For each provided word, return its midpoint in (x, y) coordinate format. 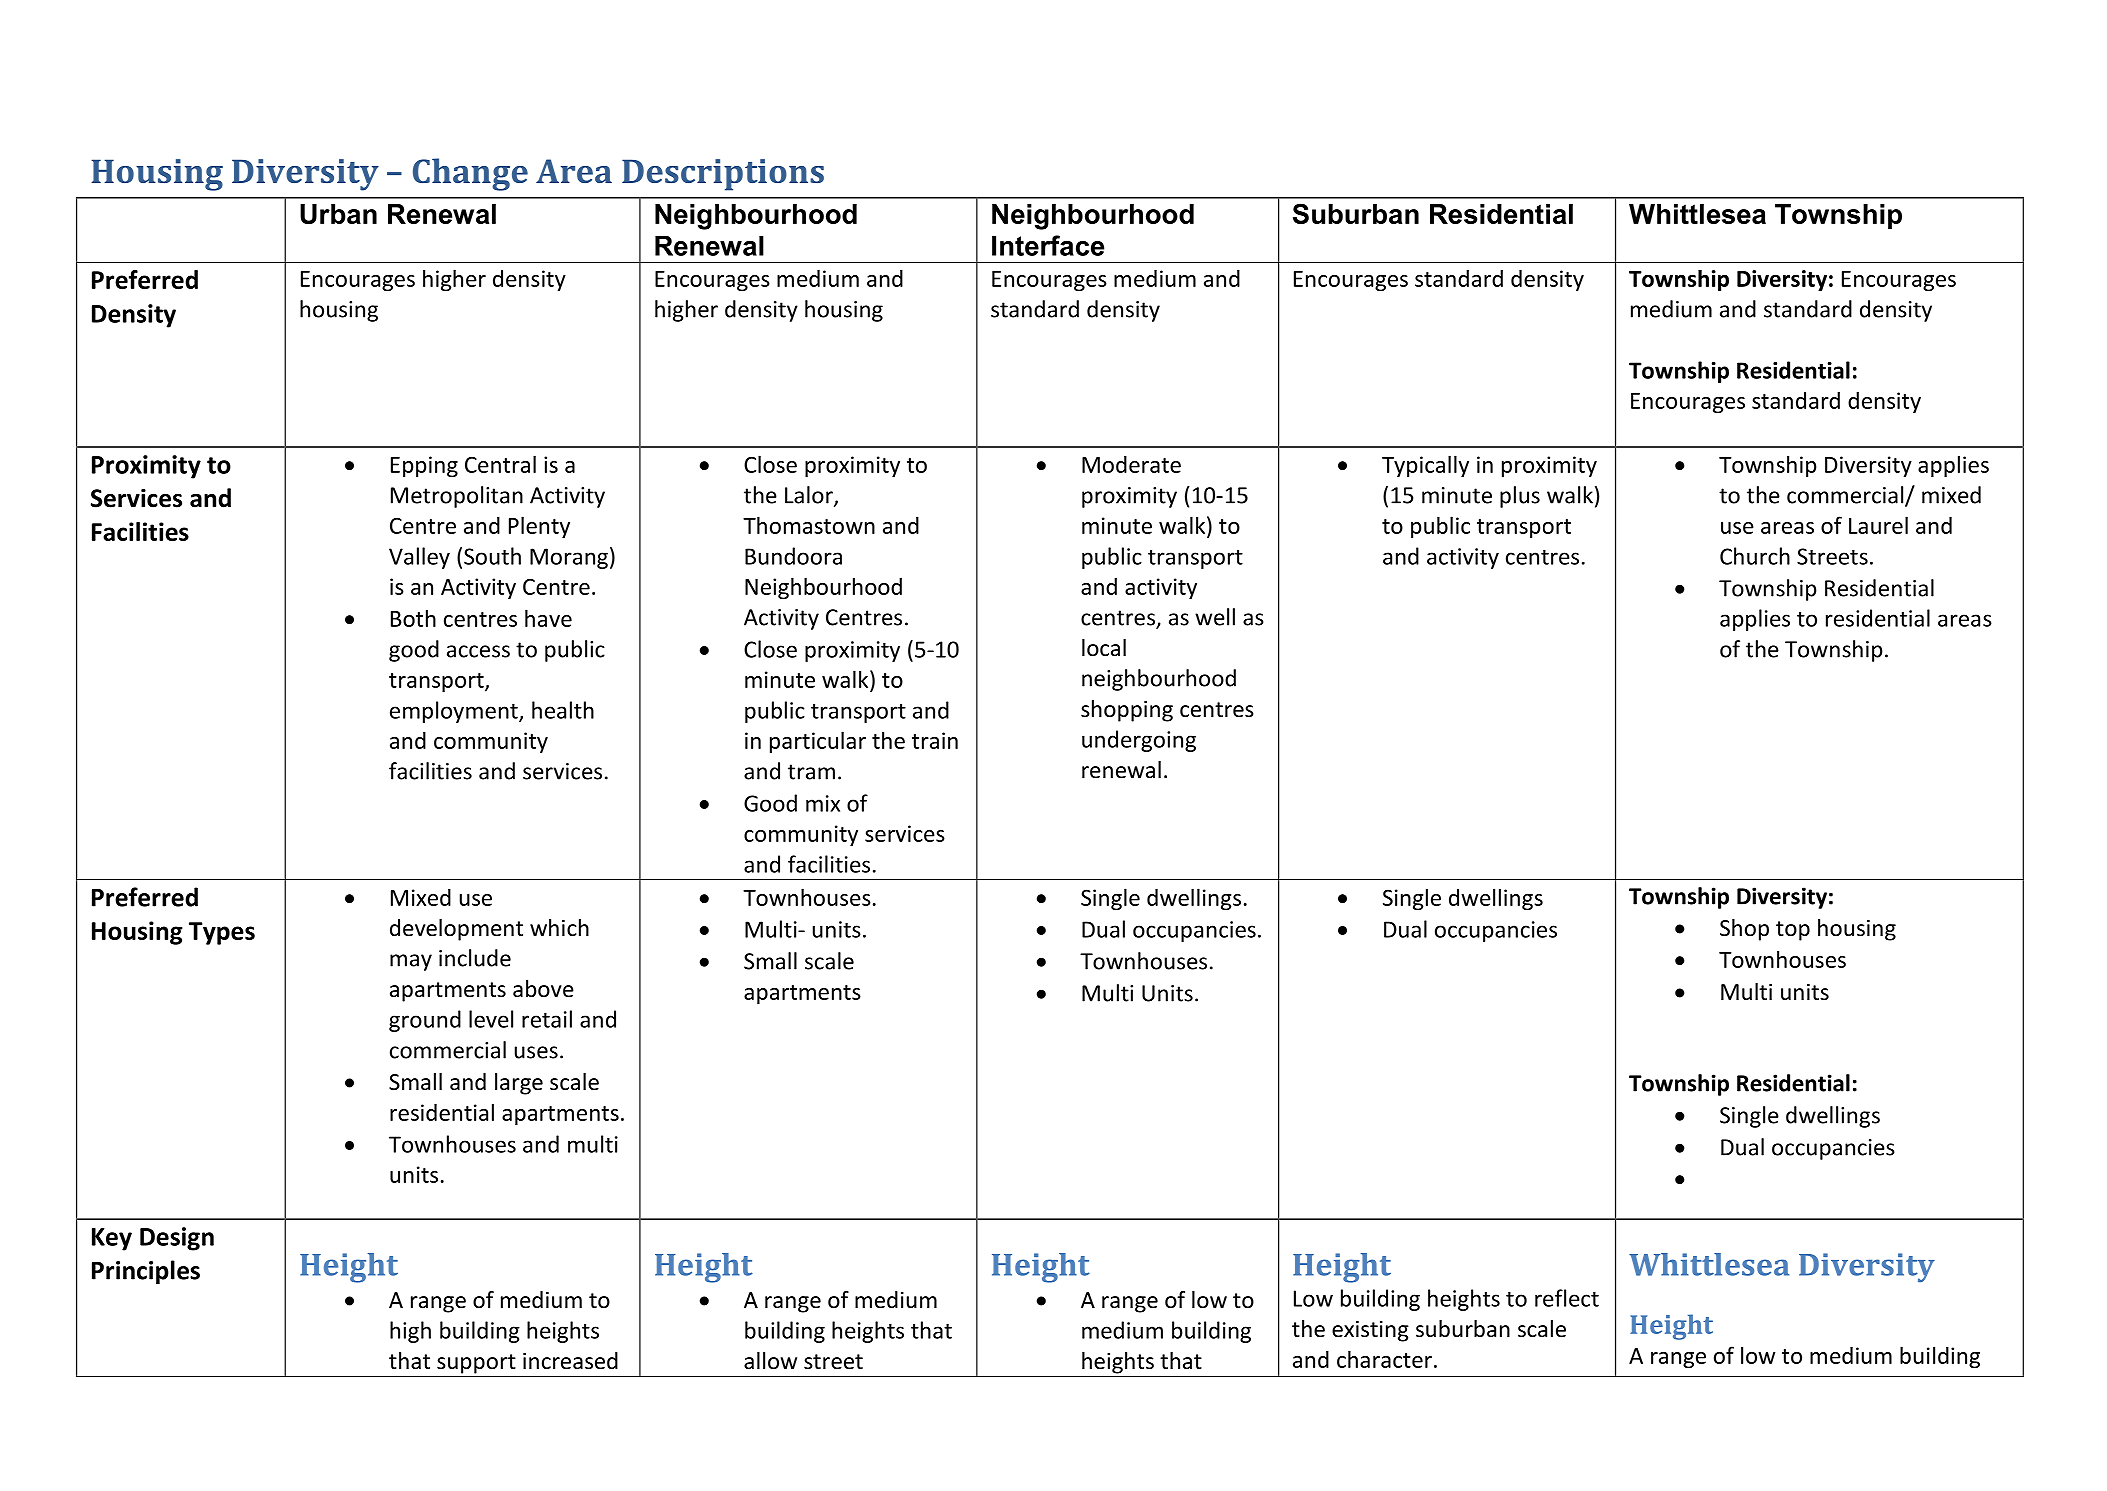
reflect (1567, 1298)
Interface (1048, 245)
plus (1520, 497)
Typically (1425, 466)
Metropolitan (457, 497)
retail (547, 1019)
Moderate (1131, 464)
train (935, 740)
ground (425, 1021)
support (476, 1364)
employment (455, 712)
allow (770, 1361)
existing (1370, 1331)
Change (470, 174)
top (1793, 931)
